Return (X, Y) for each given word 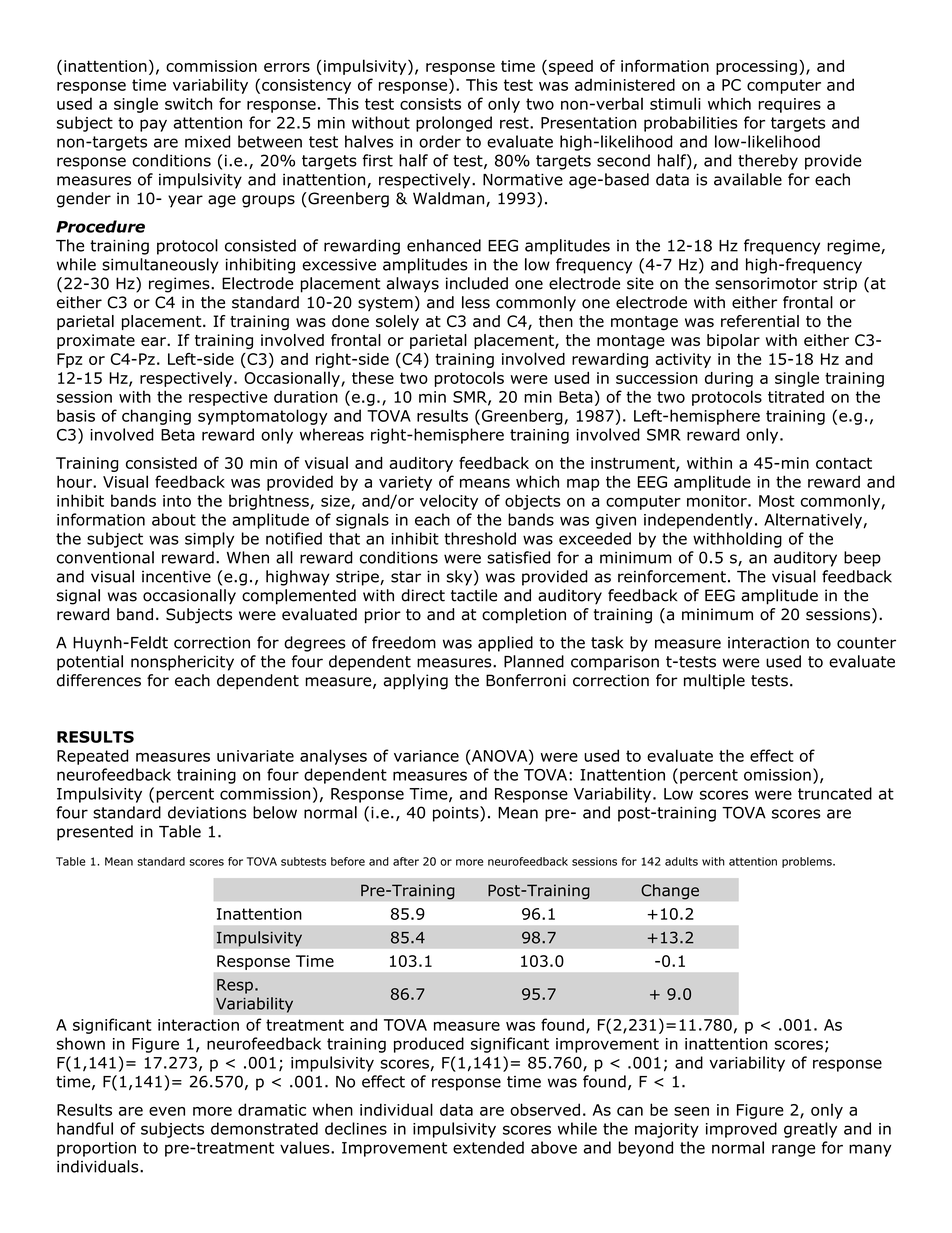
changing (156, 417)
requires (789, 105)
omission (777, 775)
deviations (207, 812)
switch (188, 103)
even (167, 1111)
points (457, 814)
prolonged (454, 124)
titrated (796, 396)
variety (405, 483)
